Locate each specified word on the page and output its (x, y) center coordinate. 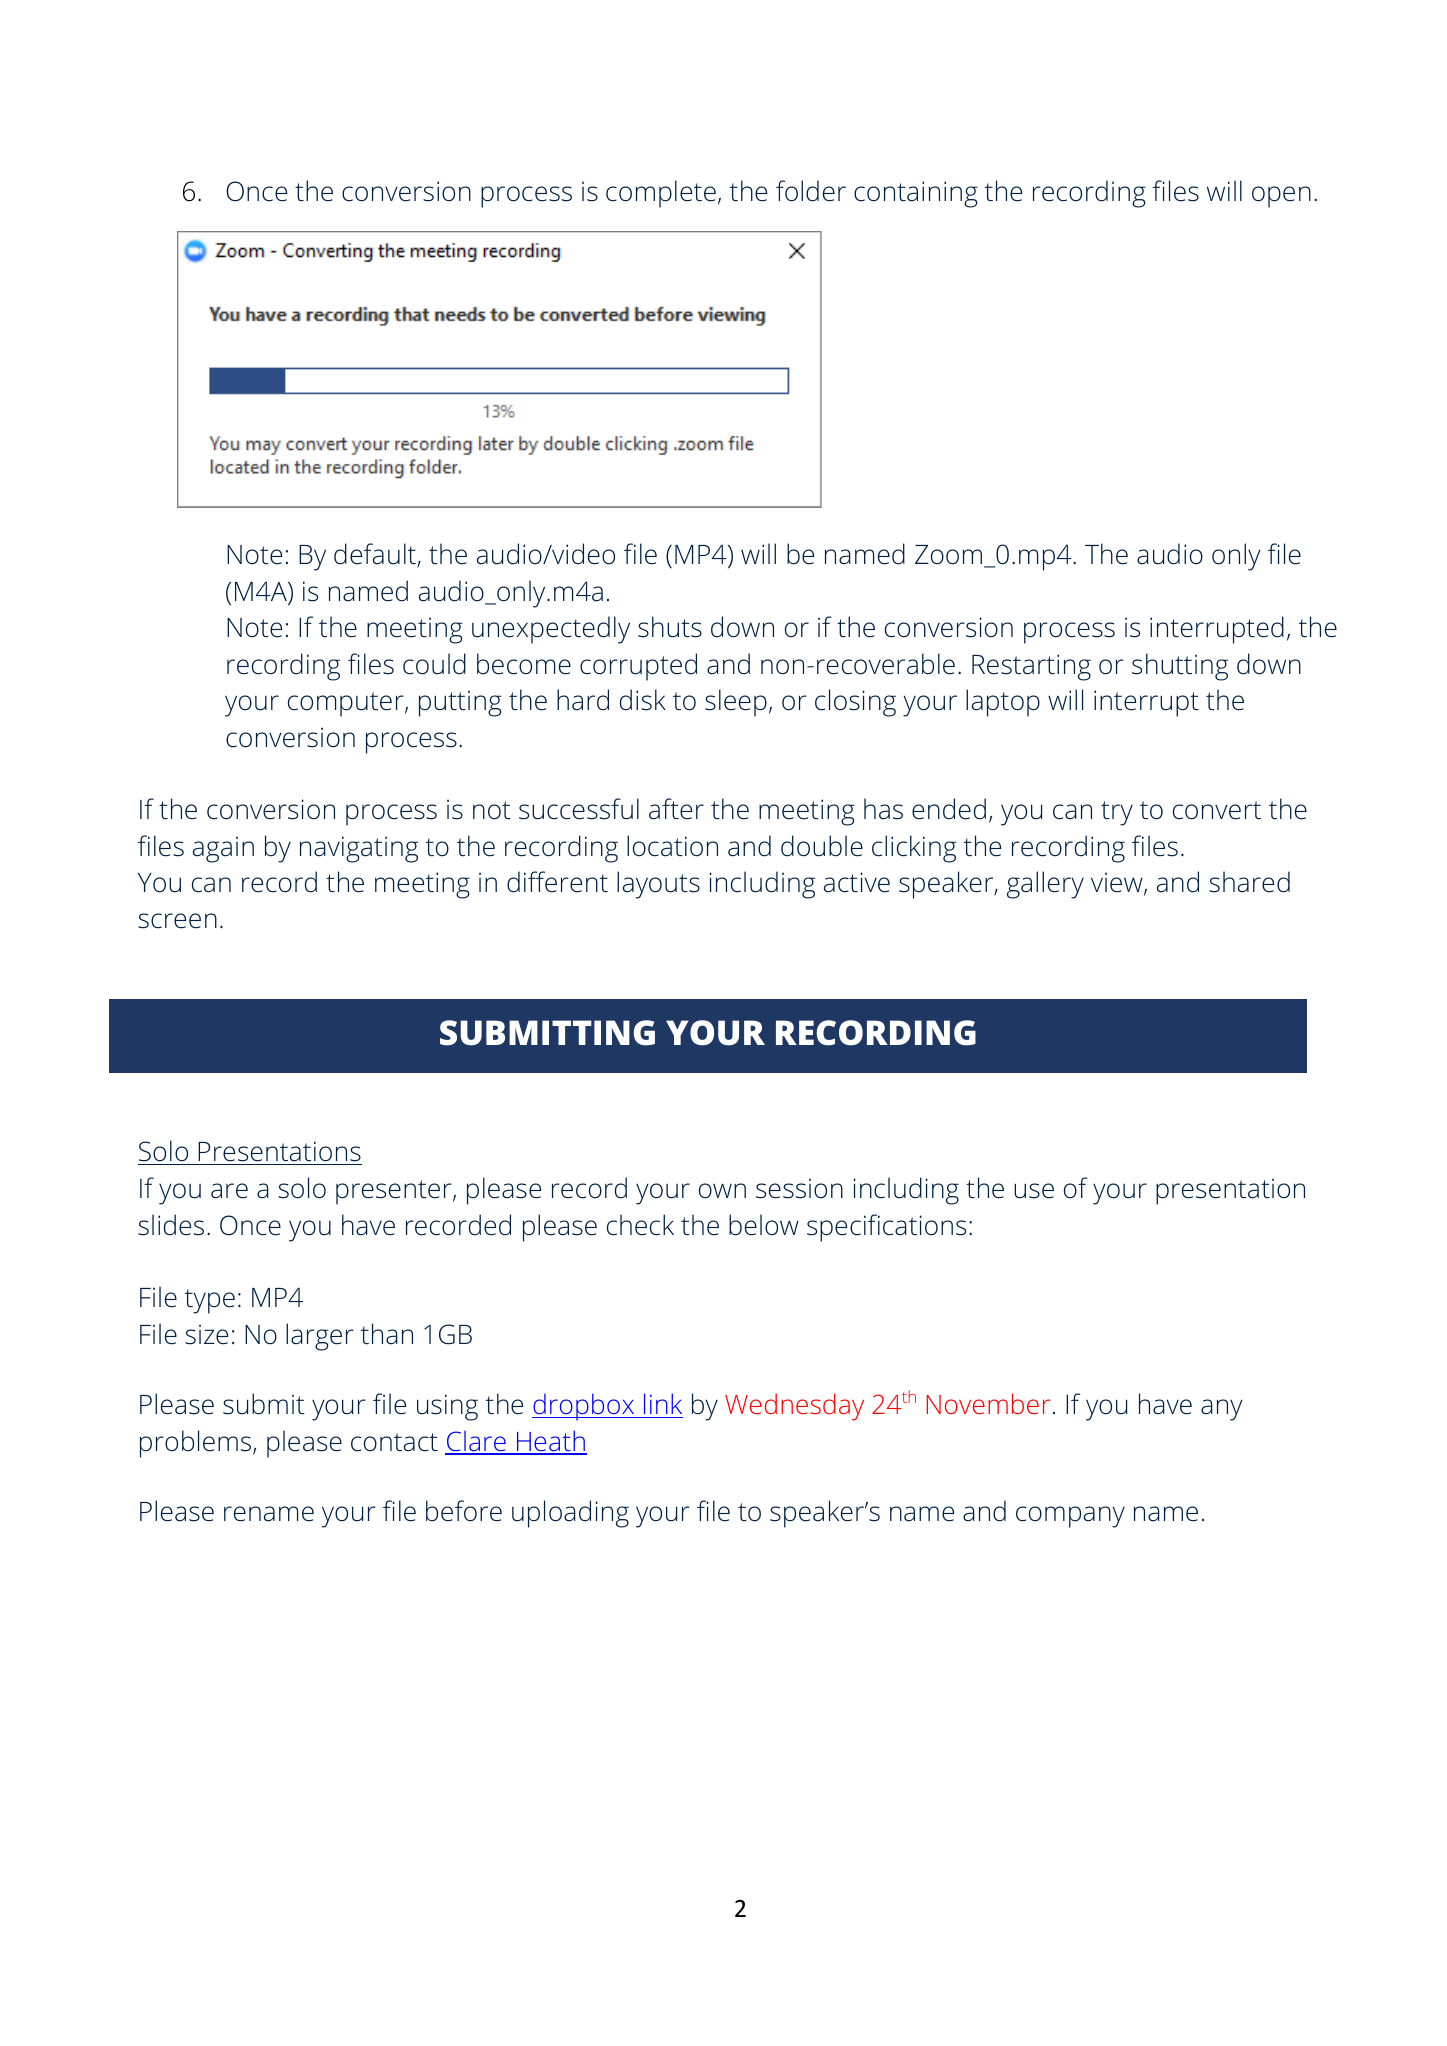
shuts (670, 627)
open (1281, 197)
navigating (359, 849)
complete (661, 194)
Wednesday (794, 1407)
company (1070, 1517)
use (1034, 1191)
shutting (1180, 667)
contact (394, 1442)
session (799, 1188)
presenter (395, 1192)
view (1118, 883)
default (376, 555)
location (672, 846)
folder (811, 191)
